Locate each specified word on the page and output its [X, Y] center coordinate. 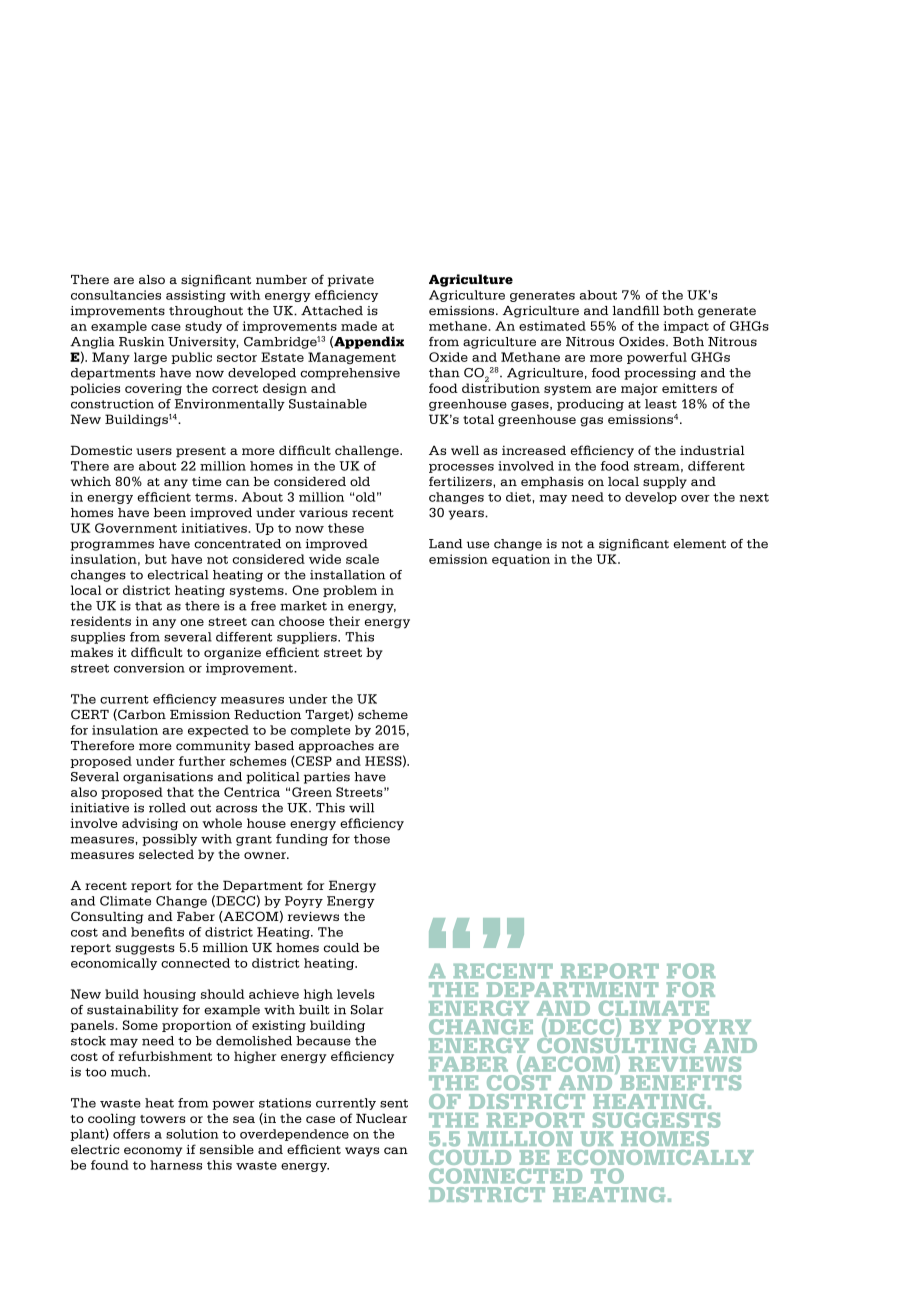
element [700, 544]
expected [218, 731]
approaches [336, 747]
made [359, 326]
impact [686, 327]
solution [192, 1134]
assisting [196, 296]
